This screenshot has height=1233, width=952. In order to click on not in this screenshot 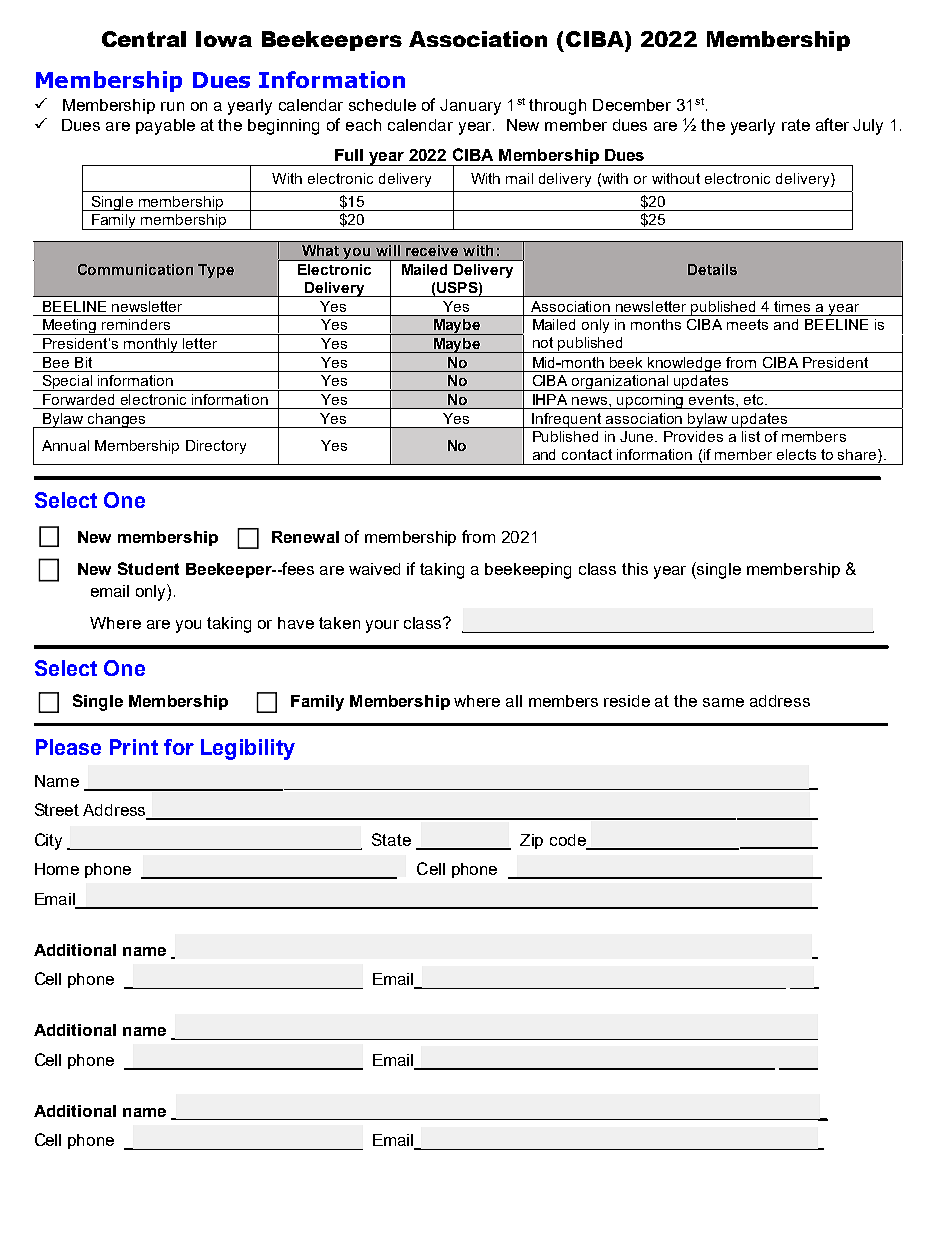, I will do `click(543, 342)`.
